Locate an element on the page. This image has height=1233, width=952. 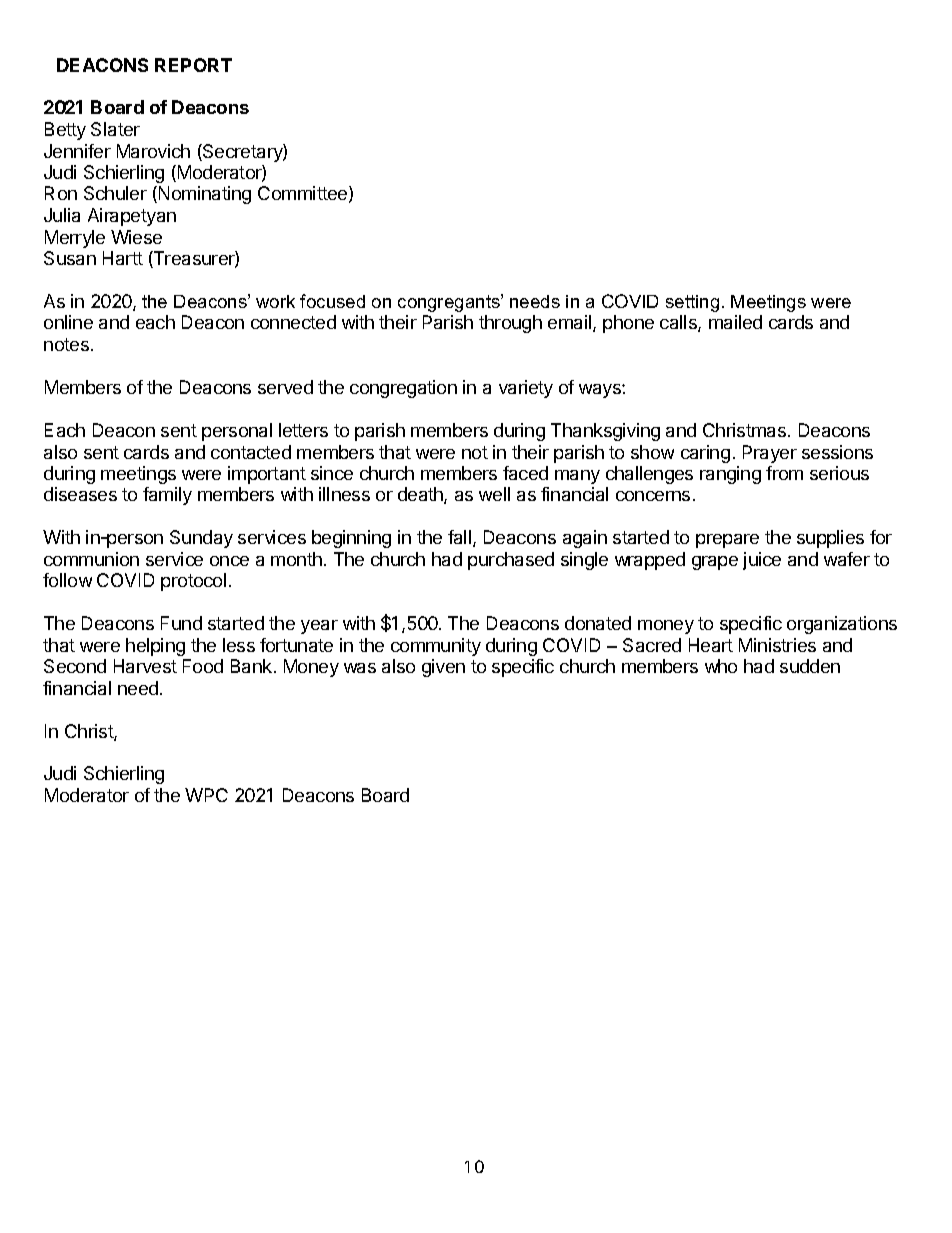
contacted is located at coordinates (251, 452).
